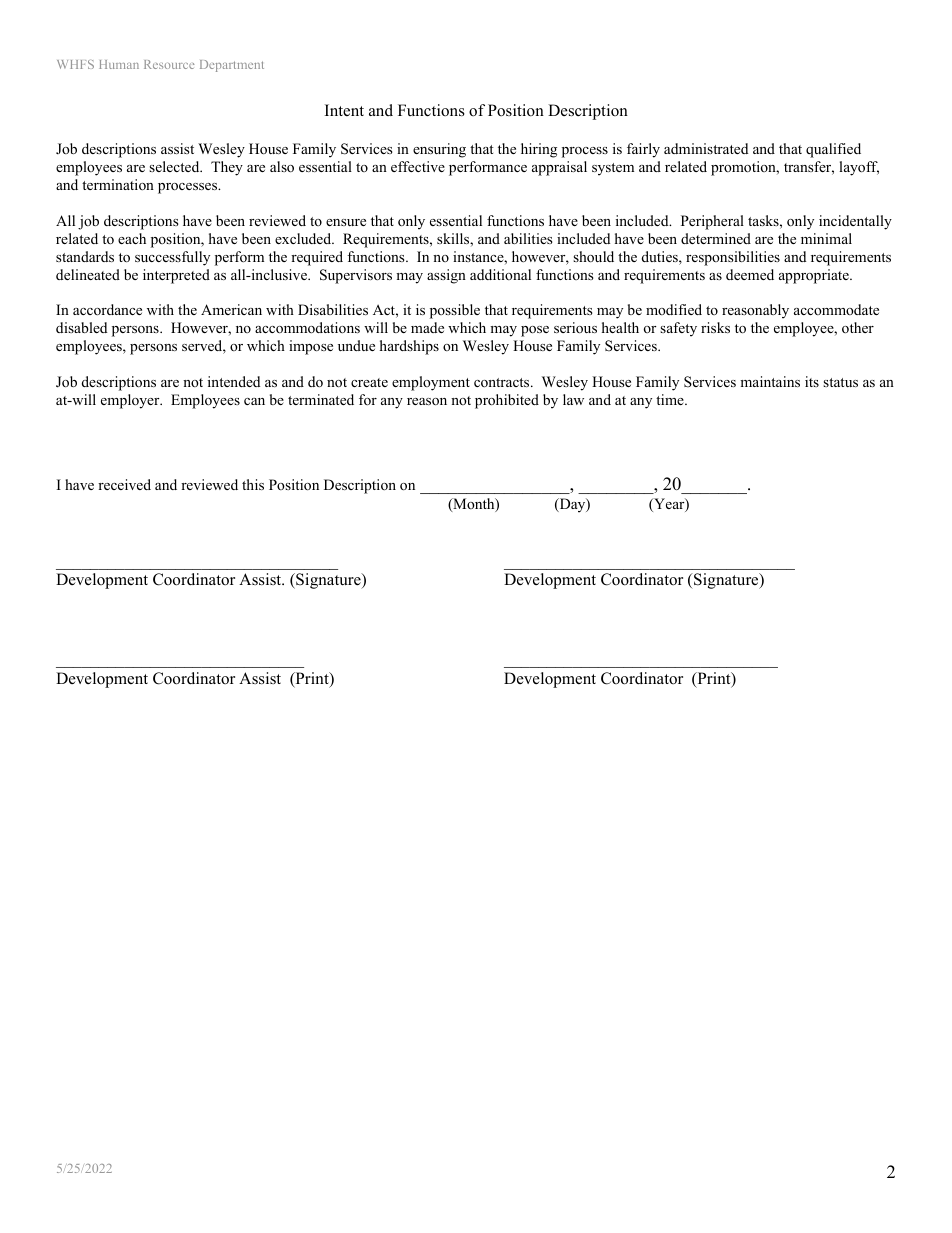 The image size is (952, 1233). What do you see at coordinates (169, 64) in the page?
I see `Resource` at bounding box center [169, 64].
